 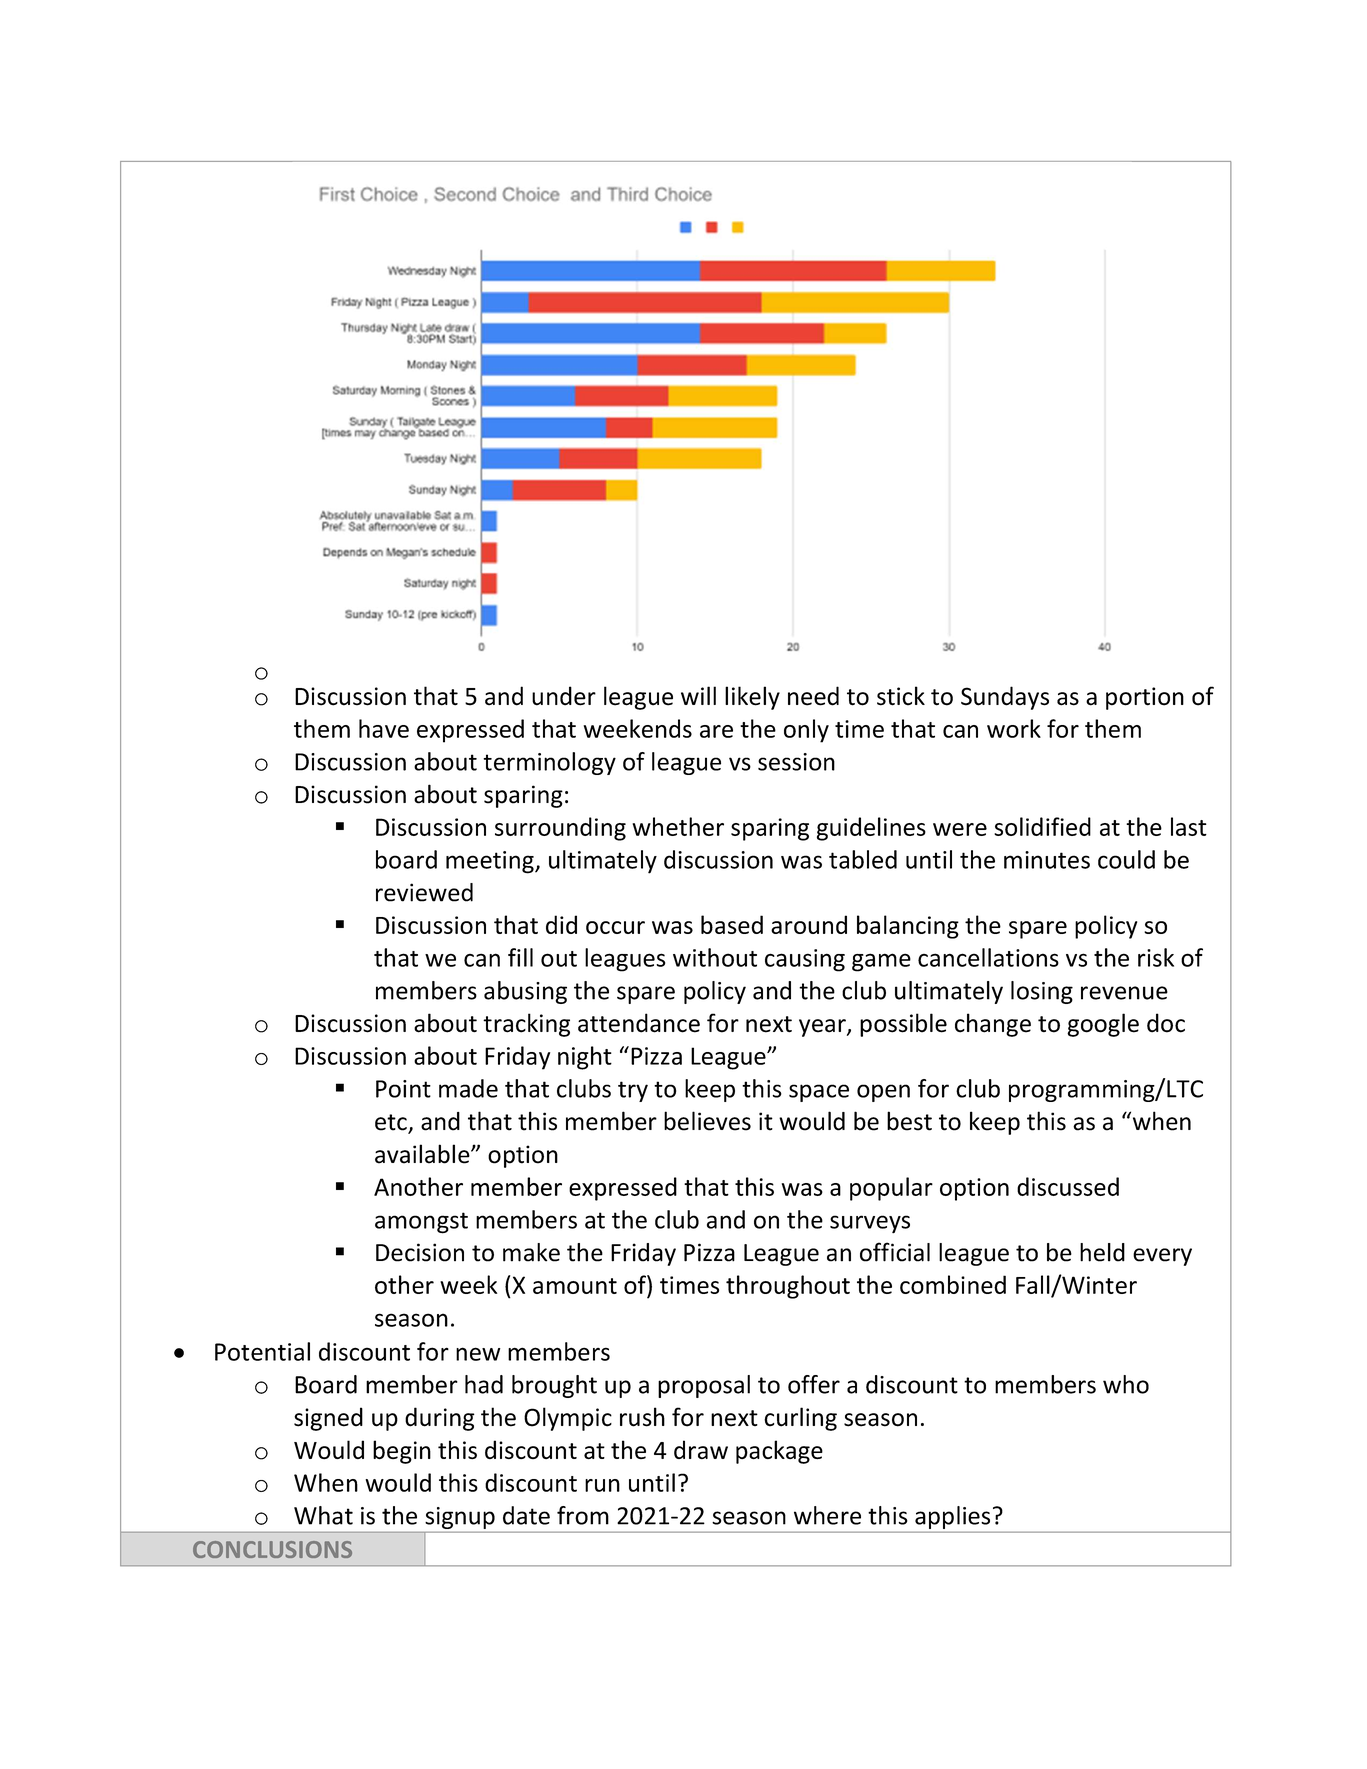 I want to click on where, so click(x=827, y=1515).
